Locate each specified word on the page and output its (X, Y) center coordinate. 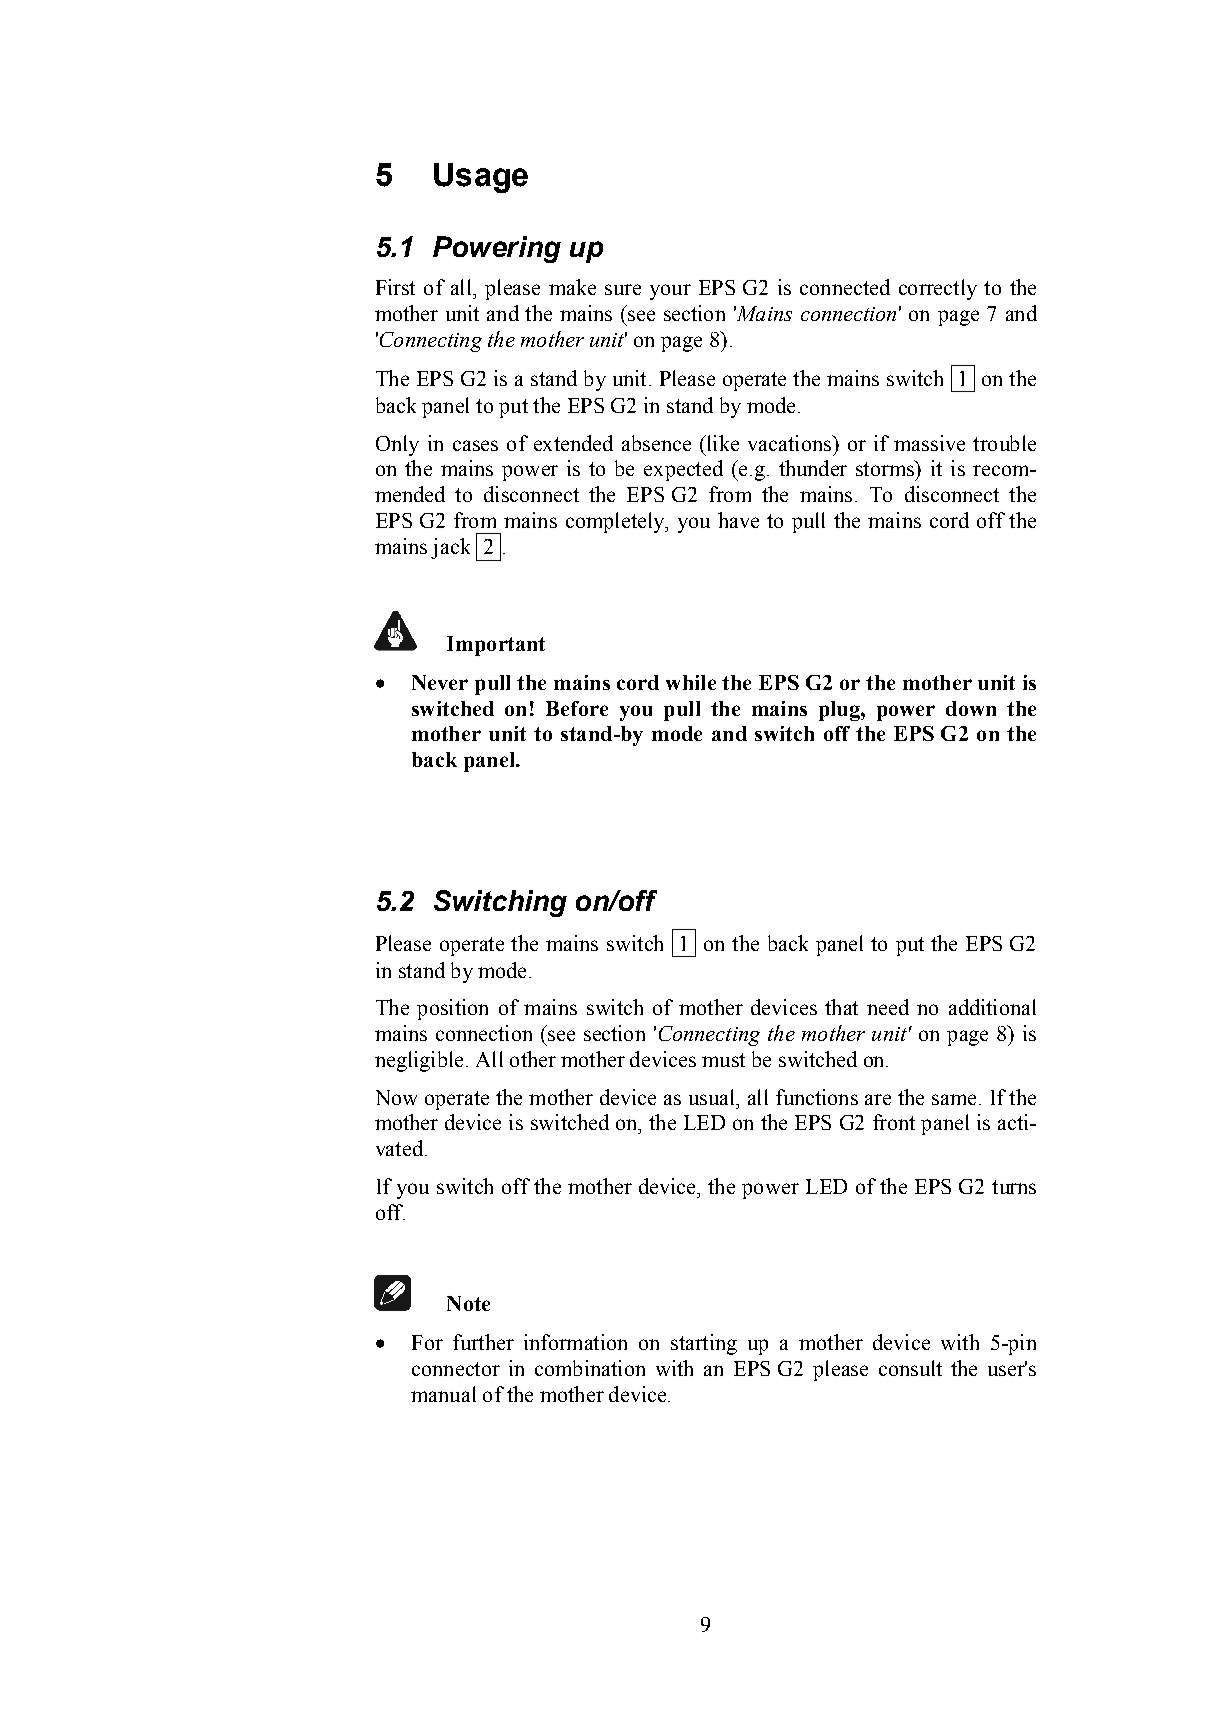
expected (683, 470)
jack (450, 548)
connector (456, 1369)
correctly (938, 289)
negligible (419, 1061)
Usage (481, 178)
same (954, 1099)
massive (929, 443)
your (670, 292)
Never (440, 682)
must (723, 1060)
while (691, 682)
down (971, 708)
